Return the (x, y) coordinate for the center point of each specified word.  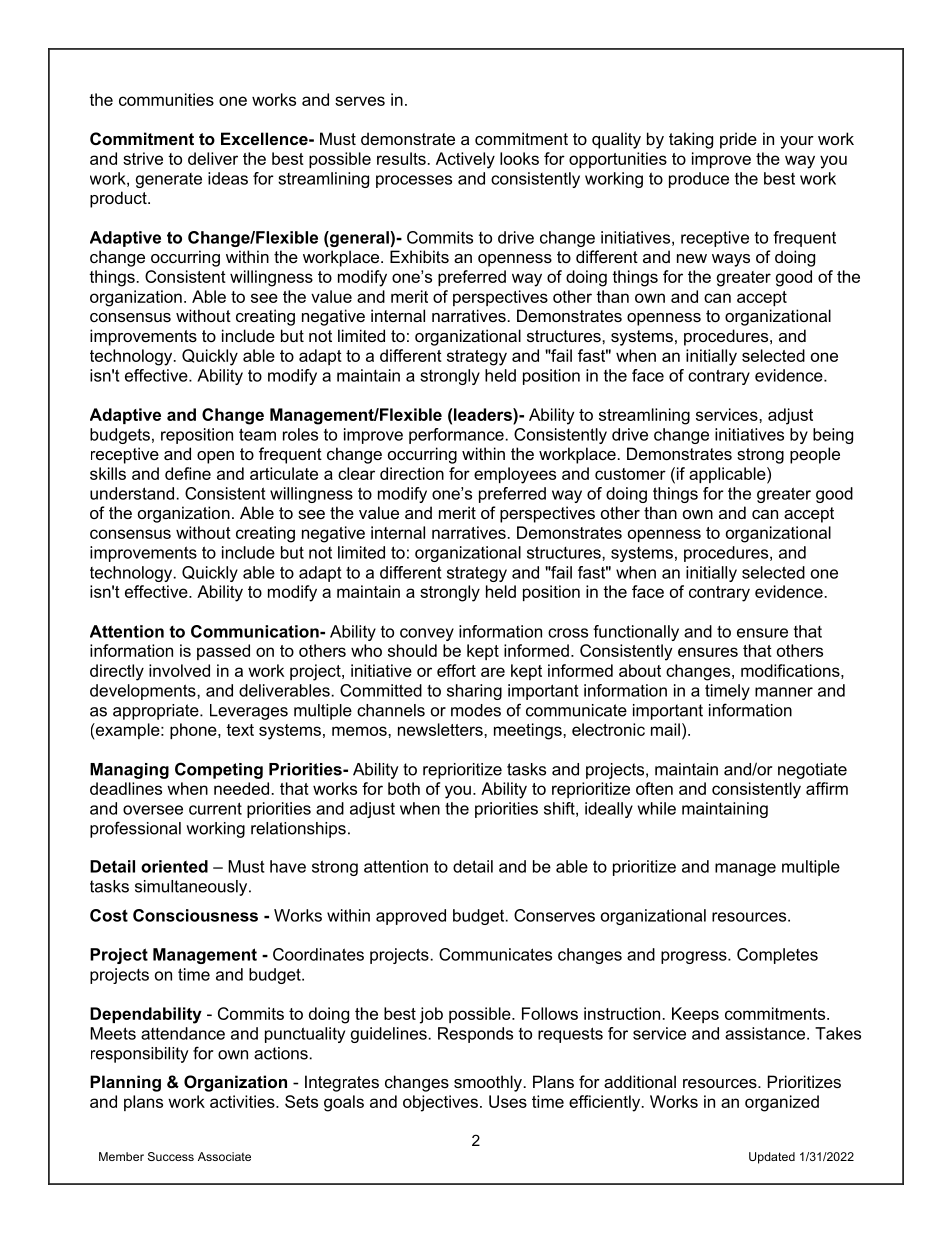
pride (738, 140)
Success (171, 1156)
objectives (440, 1103)
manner (784, 692)
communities (166, 99)
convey (427, 634)
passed (223, 652)
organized (782, 1103)
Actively (465, 160)
